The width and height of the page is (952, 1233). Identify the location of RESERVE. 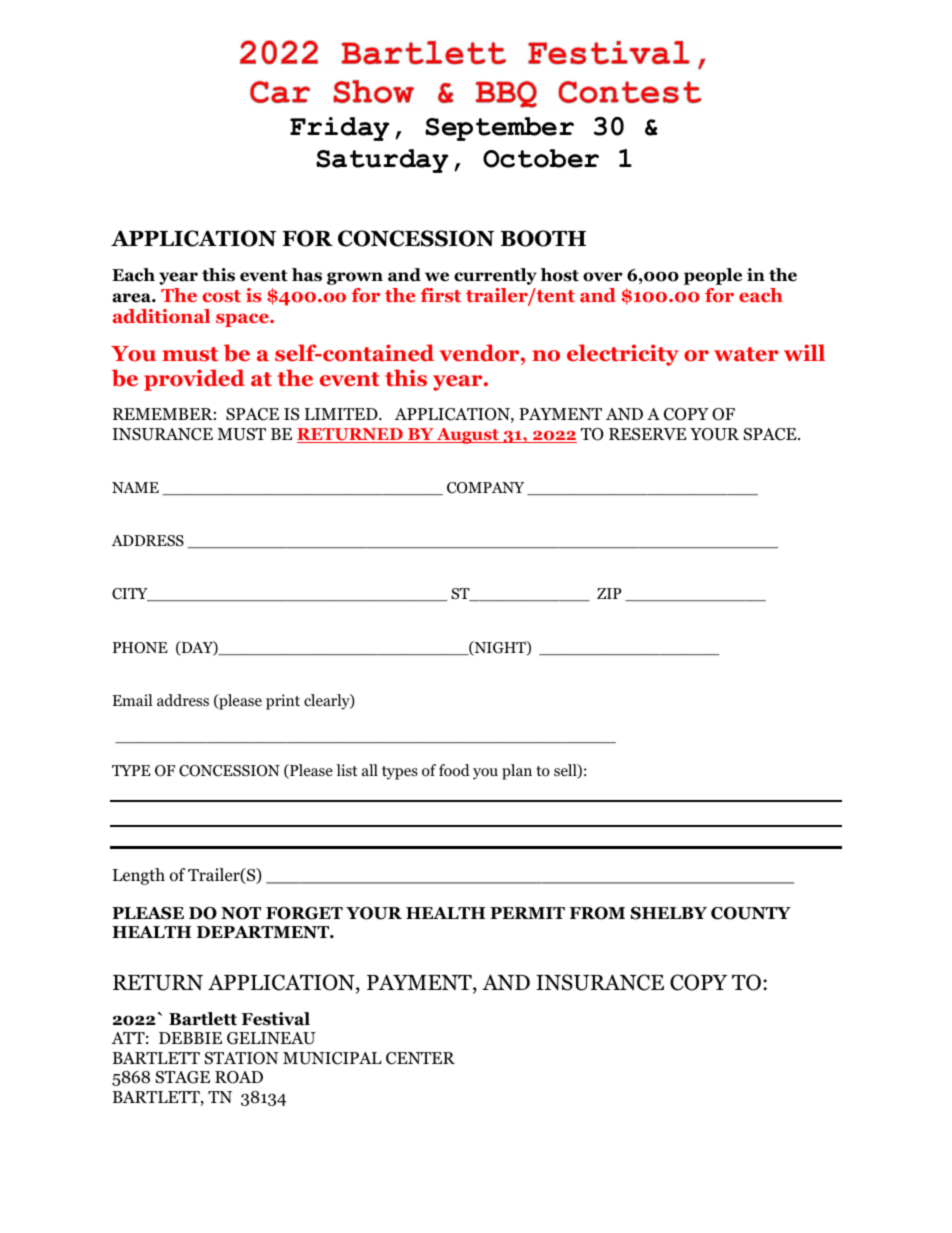
(647, 434).
